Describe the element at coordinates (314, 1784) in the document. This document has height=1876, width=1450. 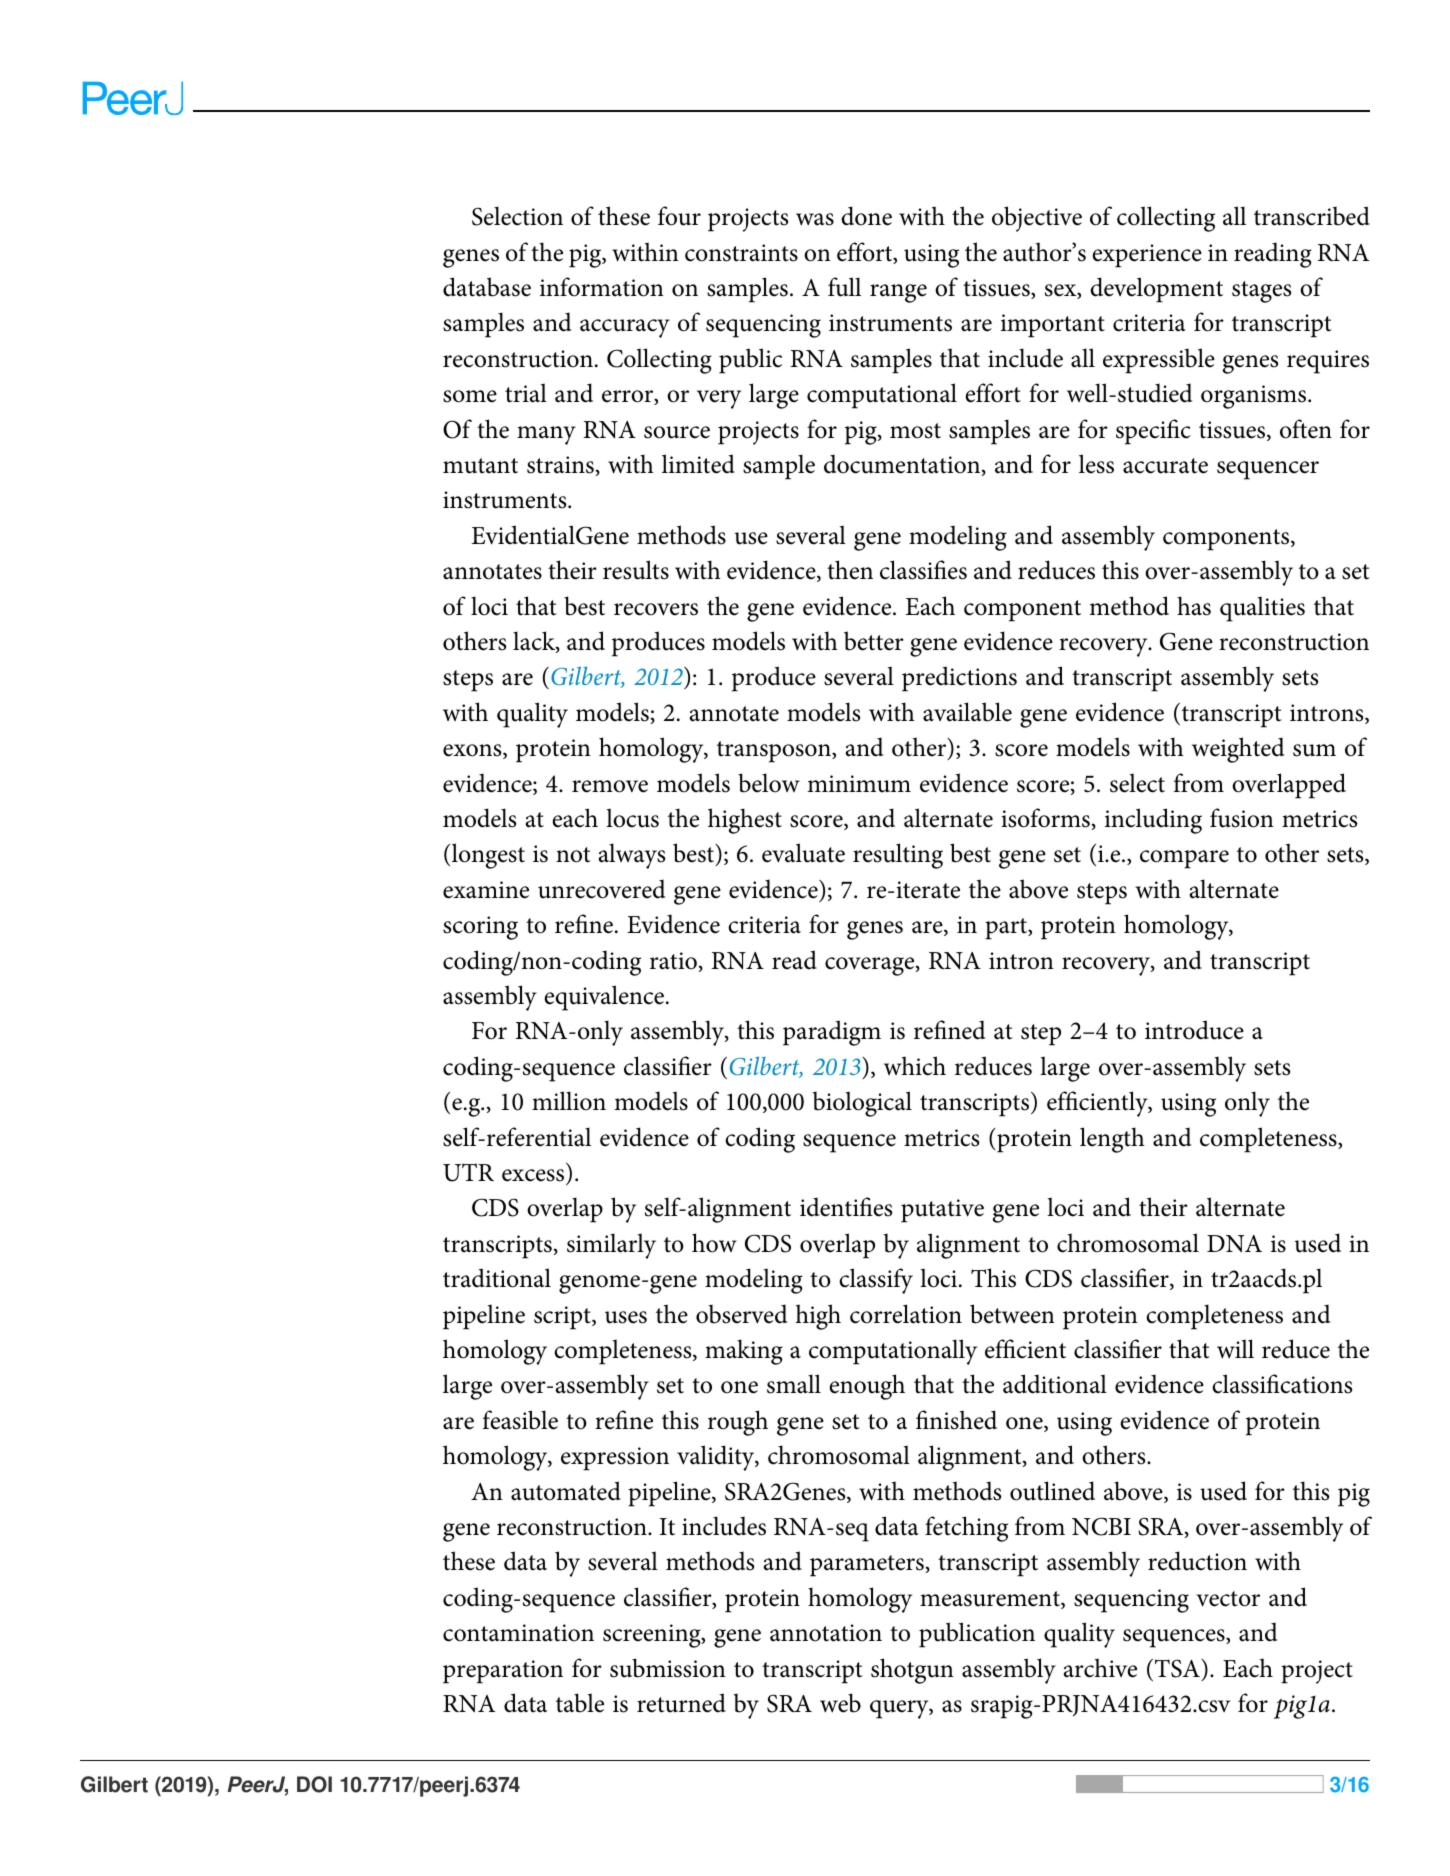
I see `DOI` at that location.
